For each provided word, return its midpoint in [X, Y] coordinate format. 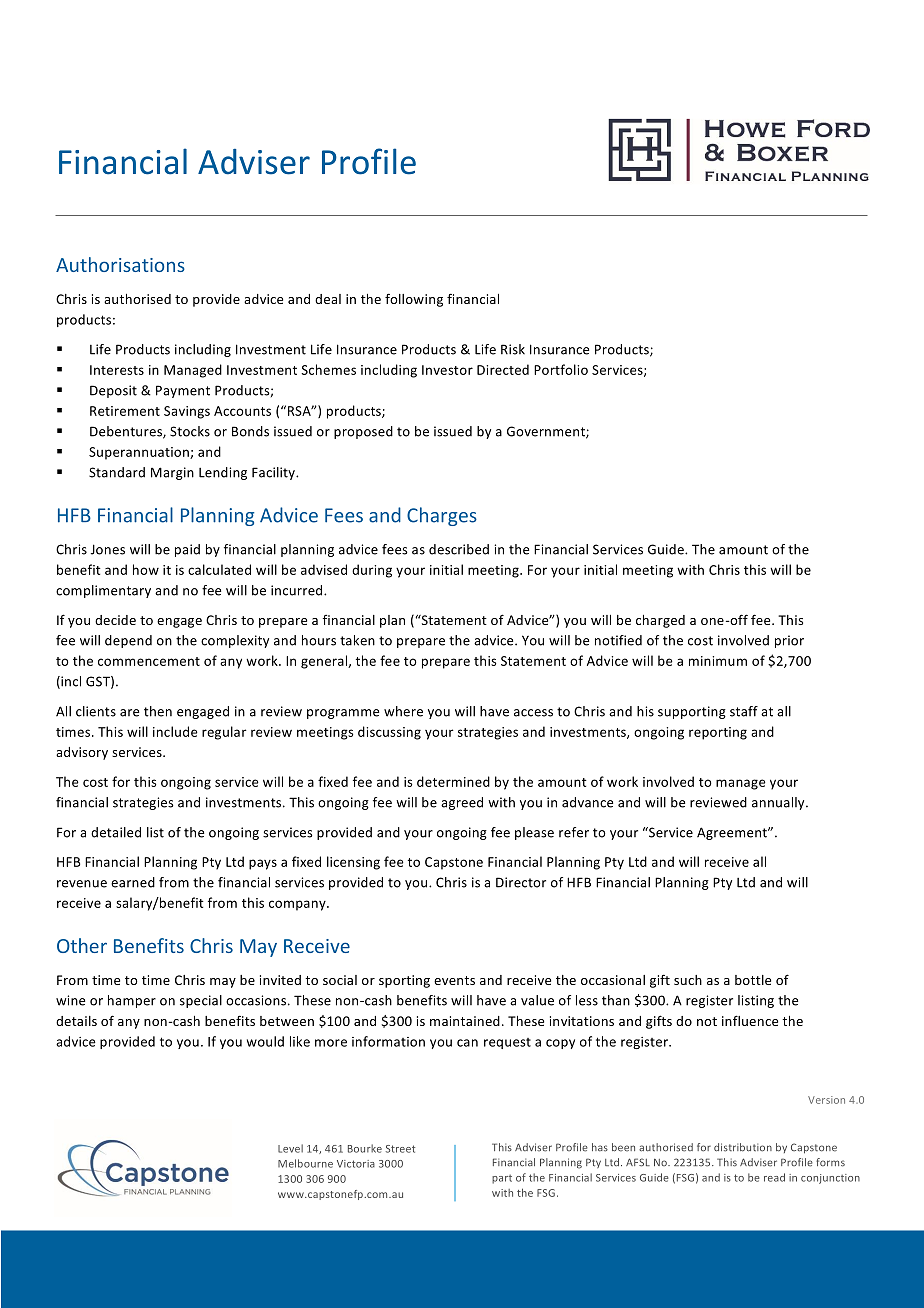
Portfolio [561, 369]
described [459, 549]
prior [789, 641]
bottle [753, 980]
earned [133, 882]
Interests [117, 370]
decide [115, 620]
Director [521, 882]
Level [290, 1148]
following [414, 300]
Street [400, 1149]
